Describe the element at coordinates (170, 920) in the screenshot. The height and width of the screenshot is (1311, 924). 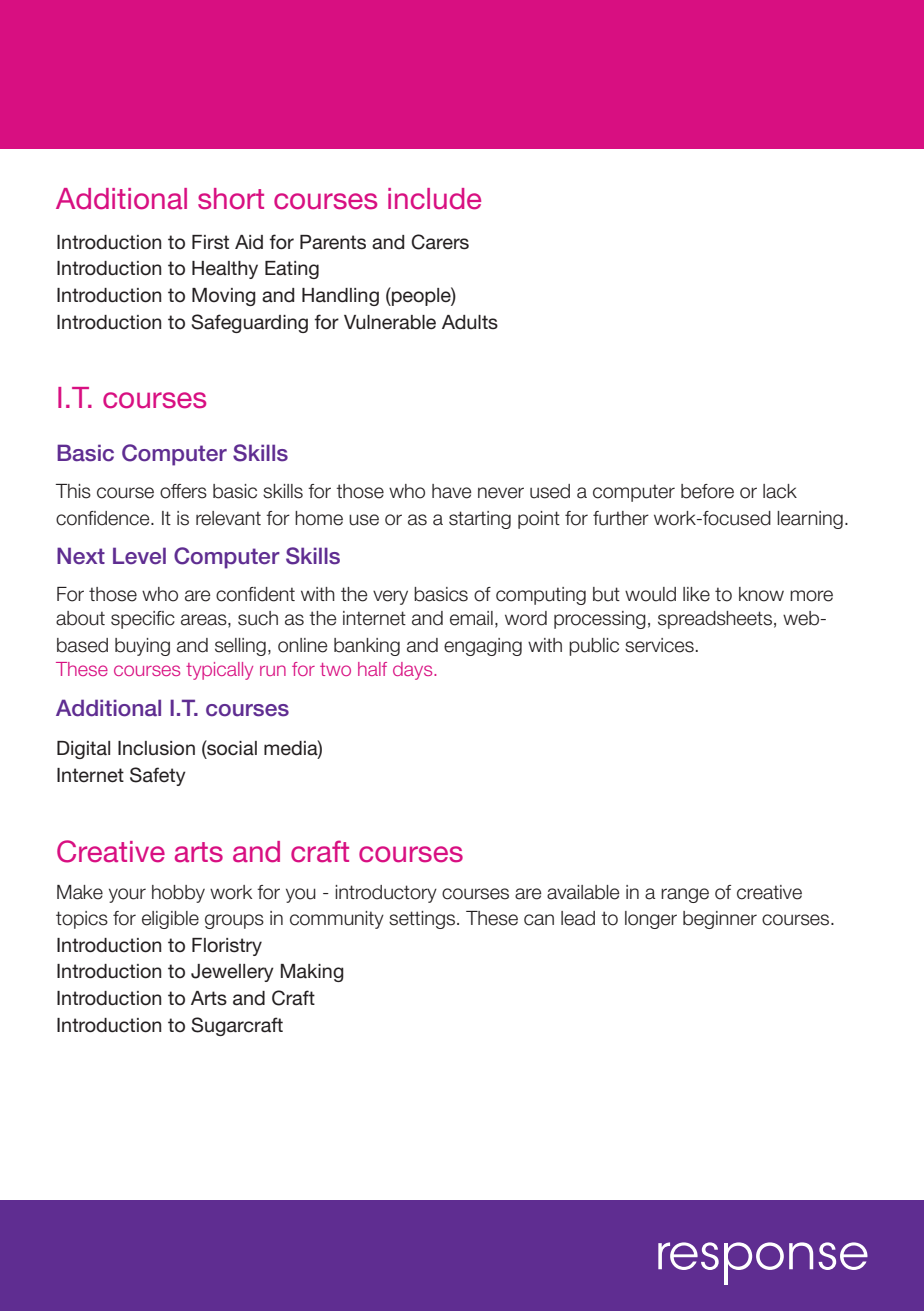
I see `eligible` at that location.
